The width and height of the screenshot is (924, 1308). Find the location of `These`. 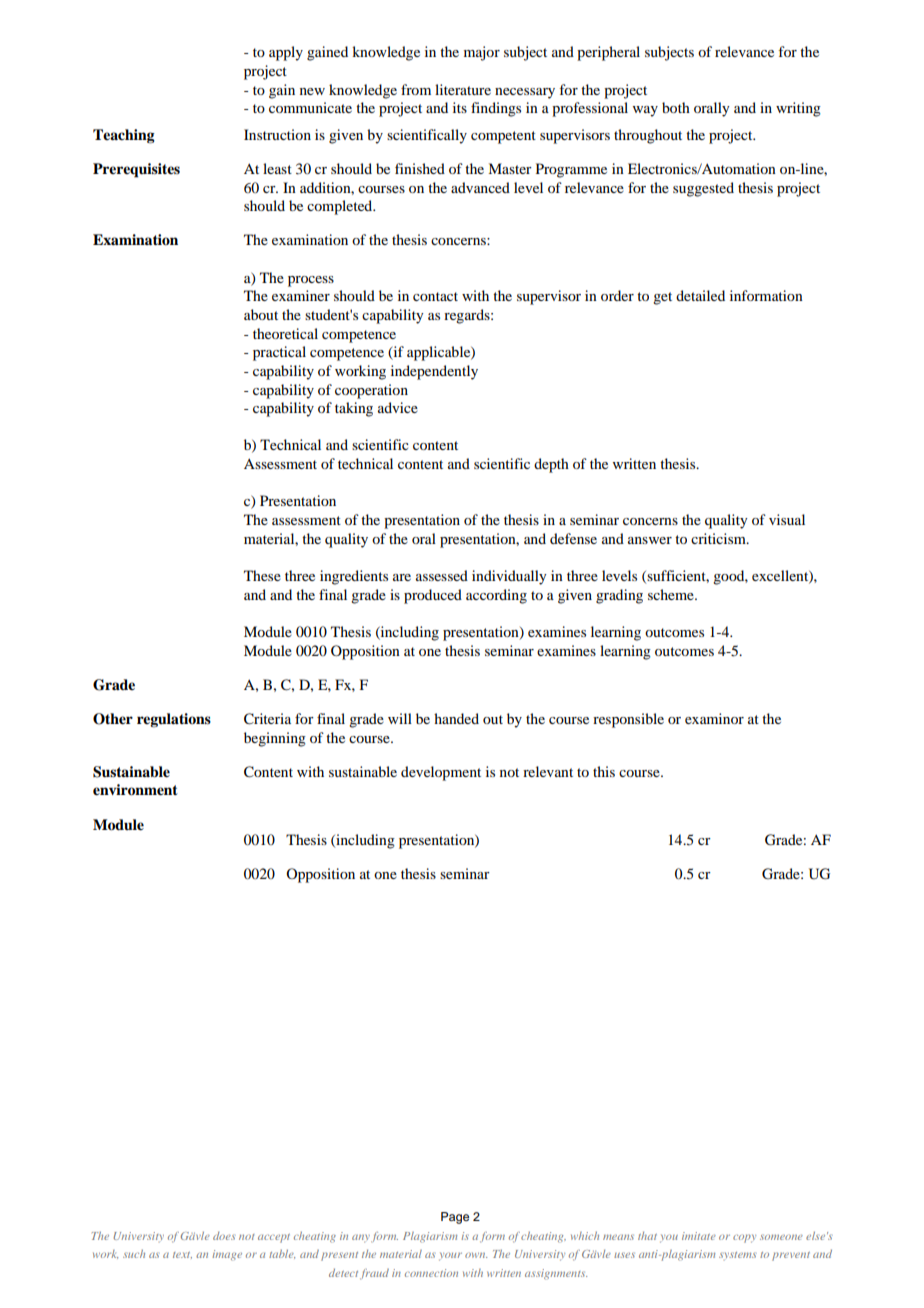

These is located at coordinates (262, 575).
